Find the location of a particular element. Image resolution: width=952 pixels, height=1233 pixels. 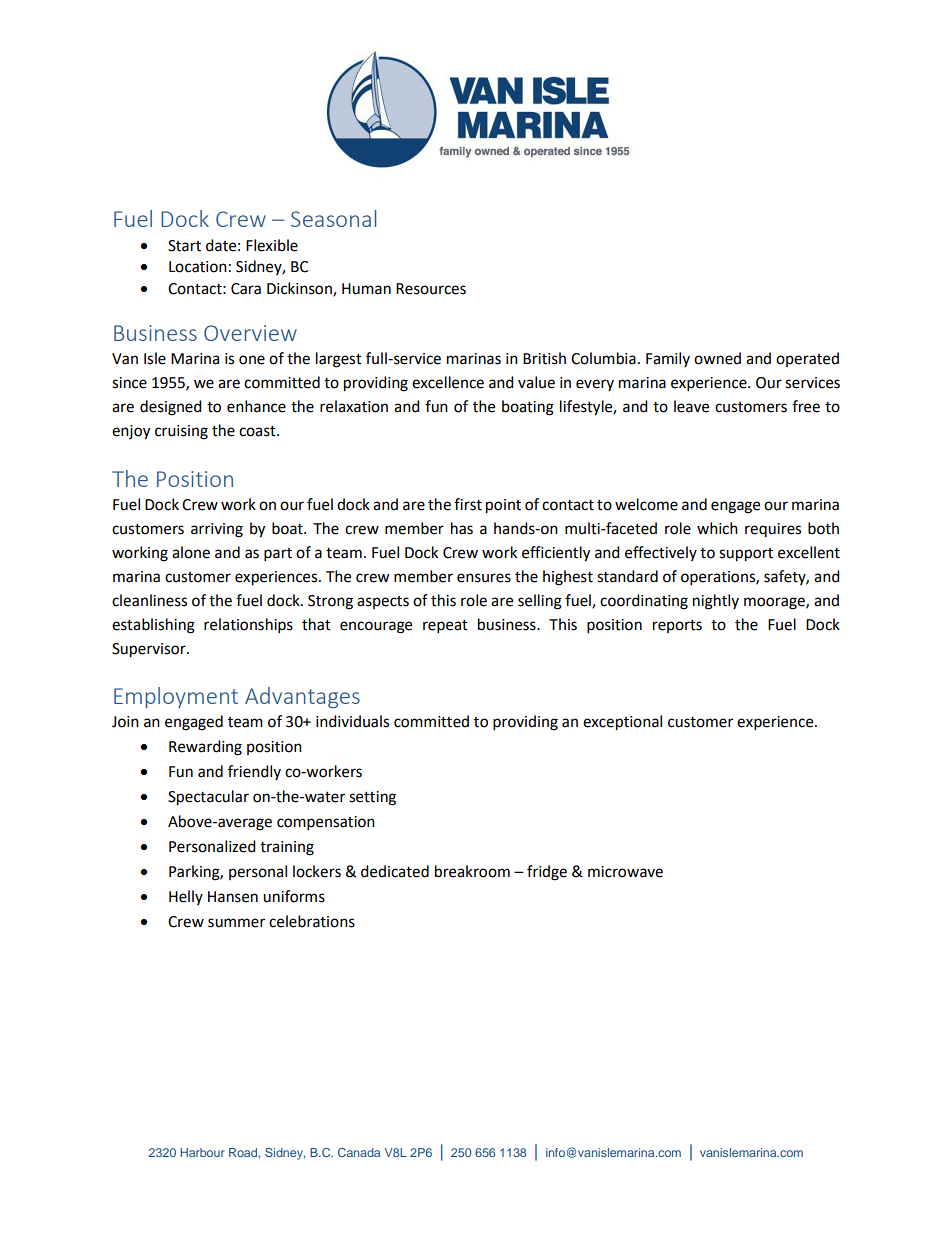

microwave is located at coordinates (625, 872).
